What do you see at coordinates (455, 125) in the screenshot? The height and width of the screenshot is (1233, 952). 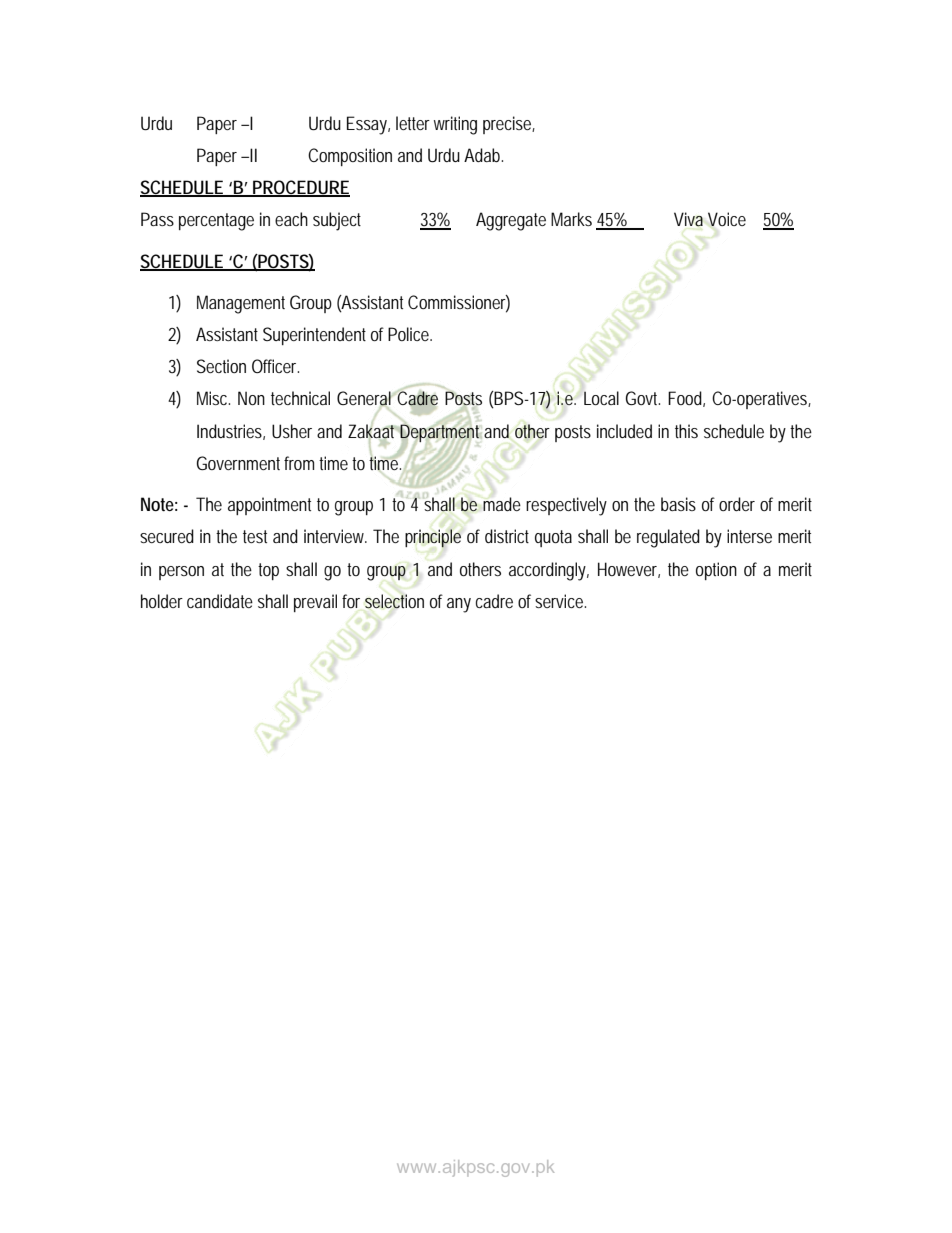 I see `writing` at bounding box center [455, 125].
